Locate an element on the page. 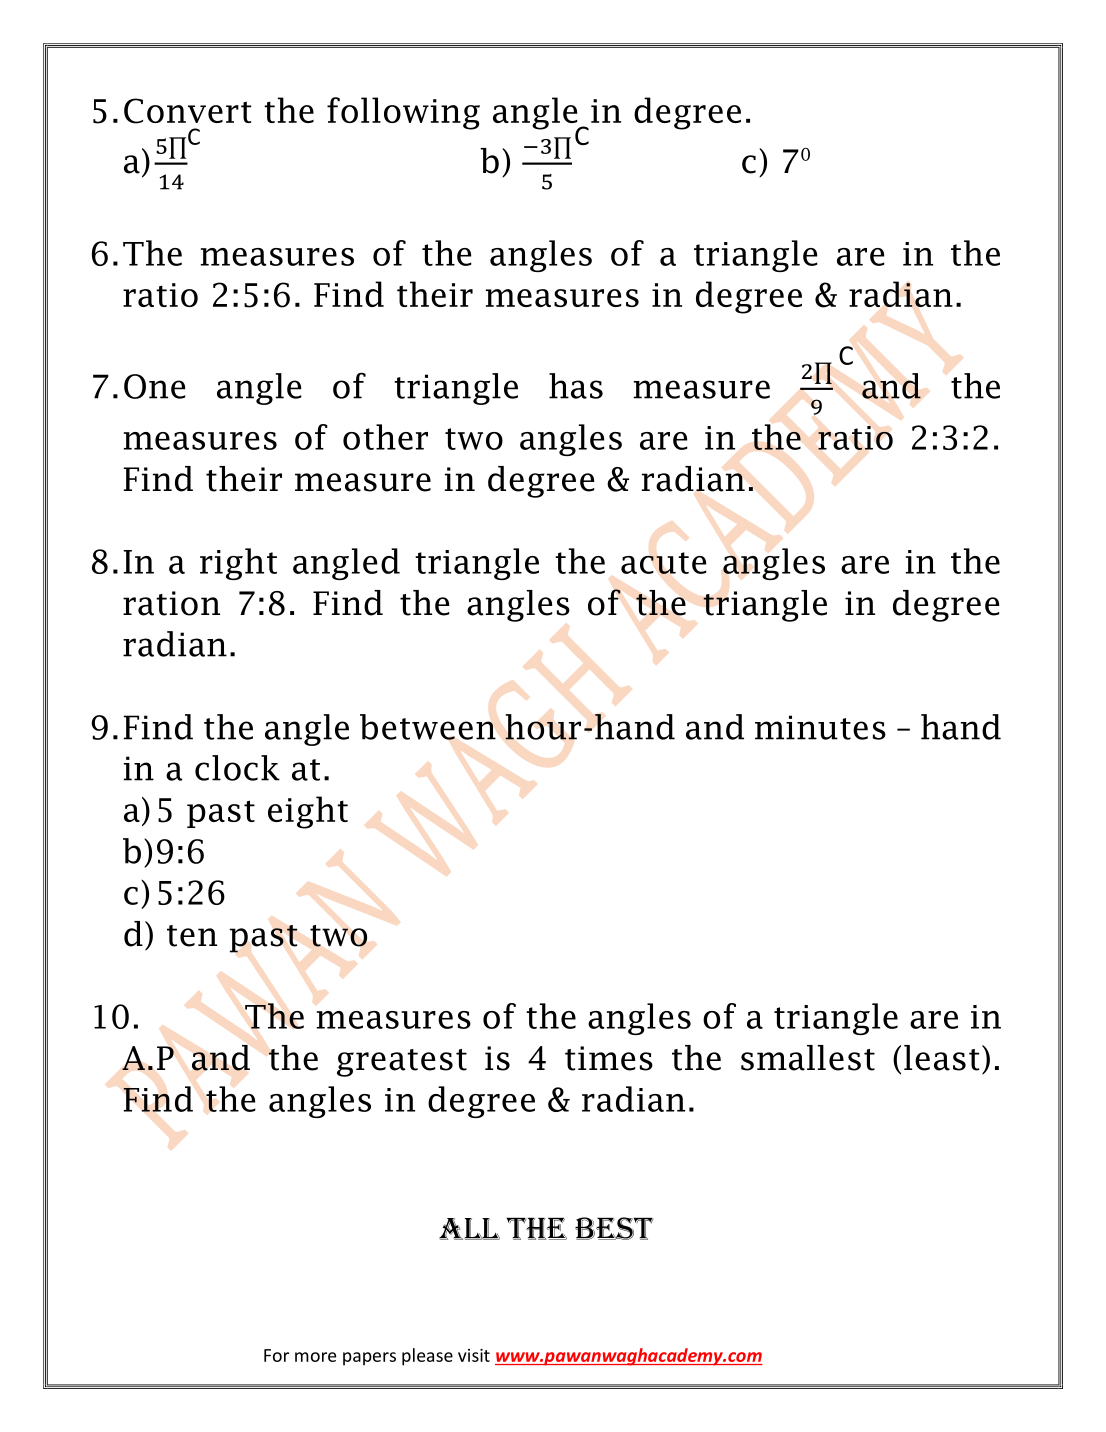 This document has height=1432, width=1106. has is located at coordinates (576, 386).
